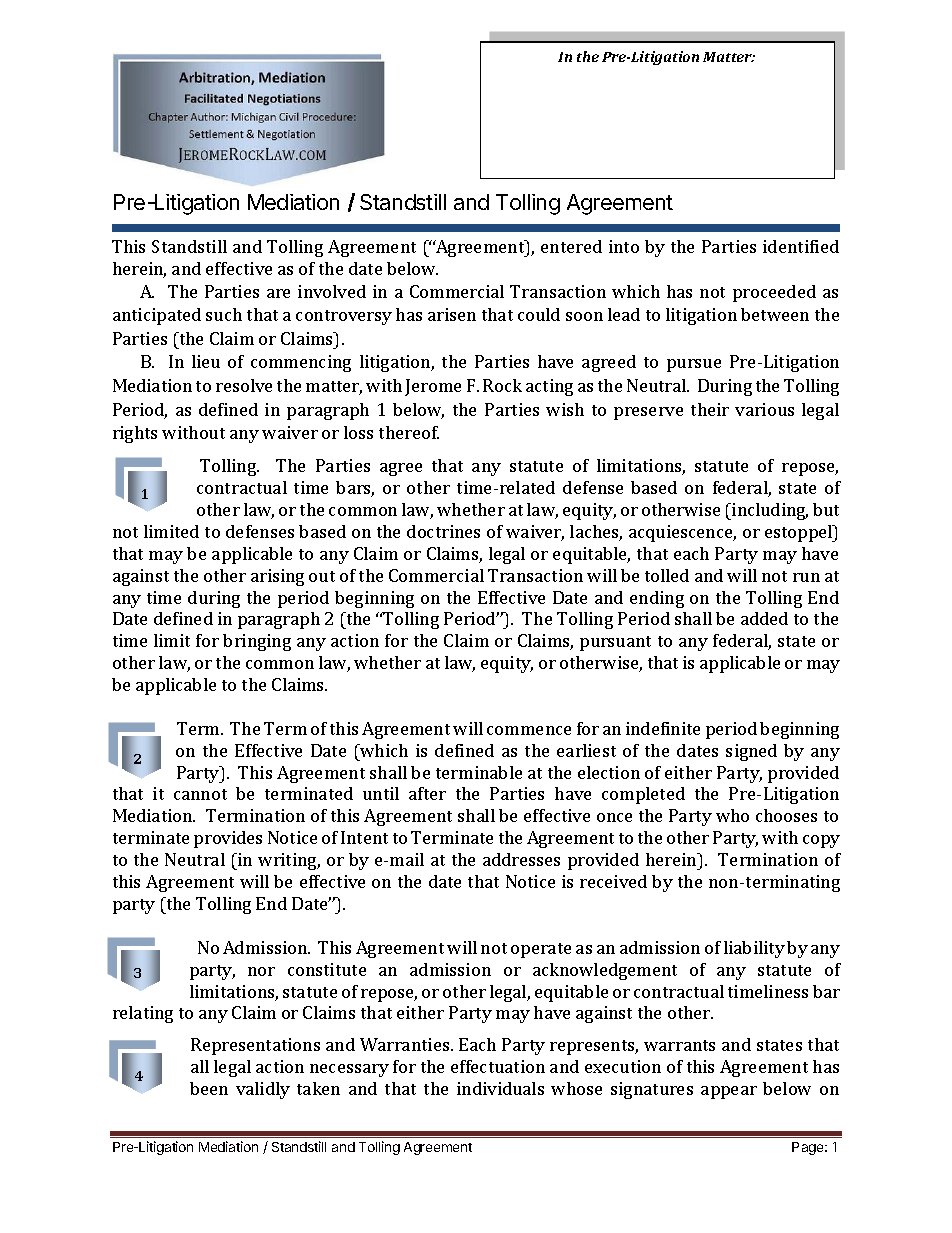  Describe the element at coordinates (224, 314) in the image. I see `such` at that location.
